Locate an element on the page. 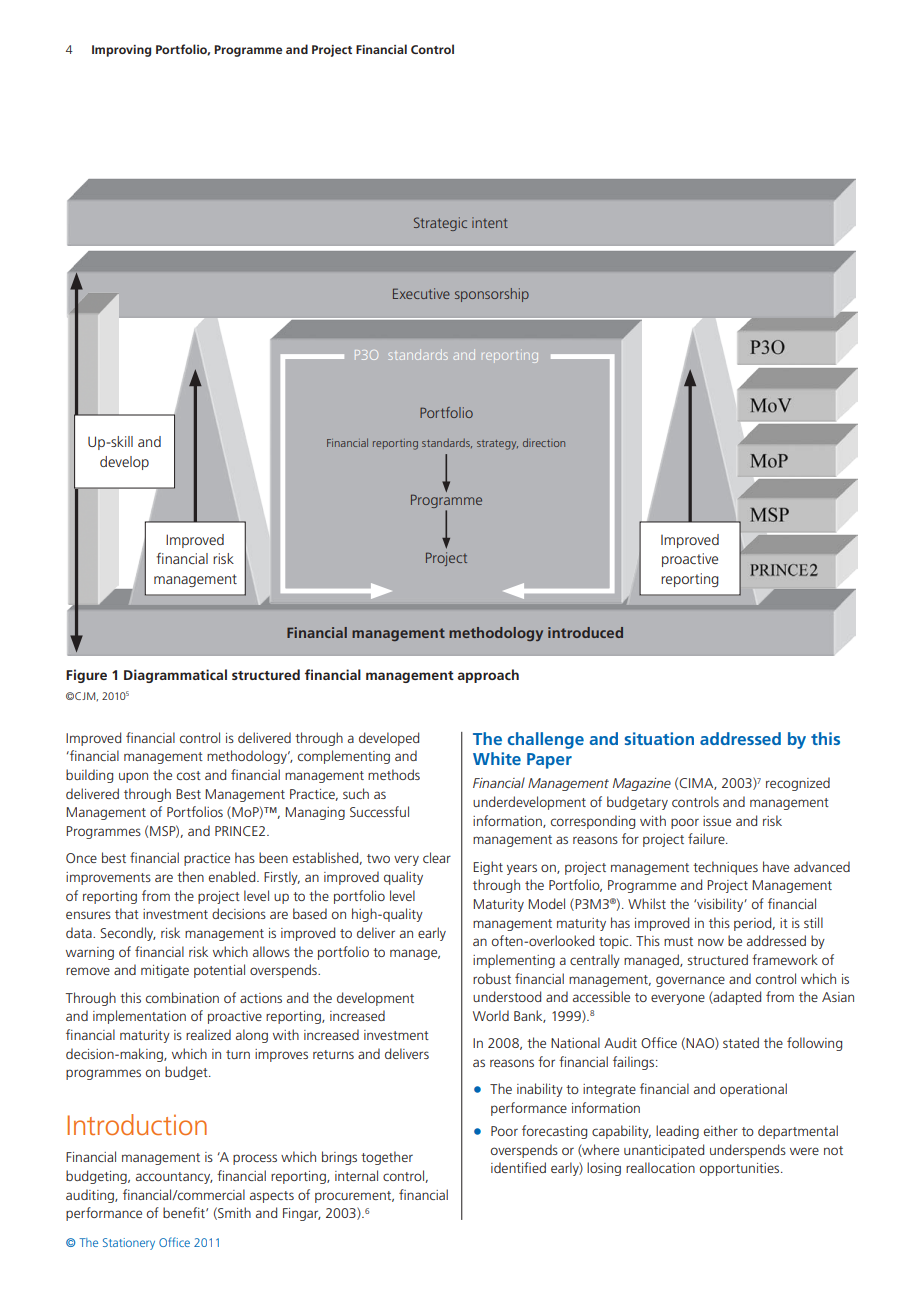 The width and height of the page is (924, 1308). clear is located at coordinates (437, 857).
